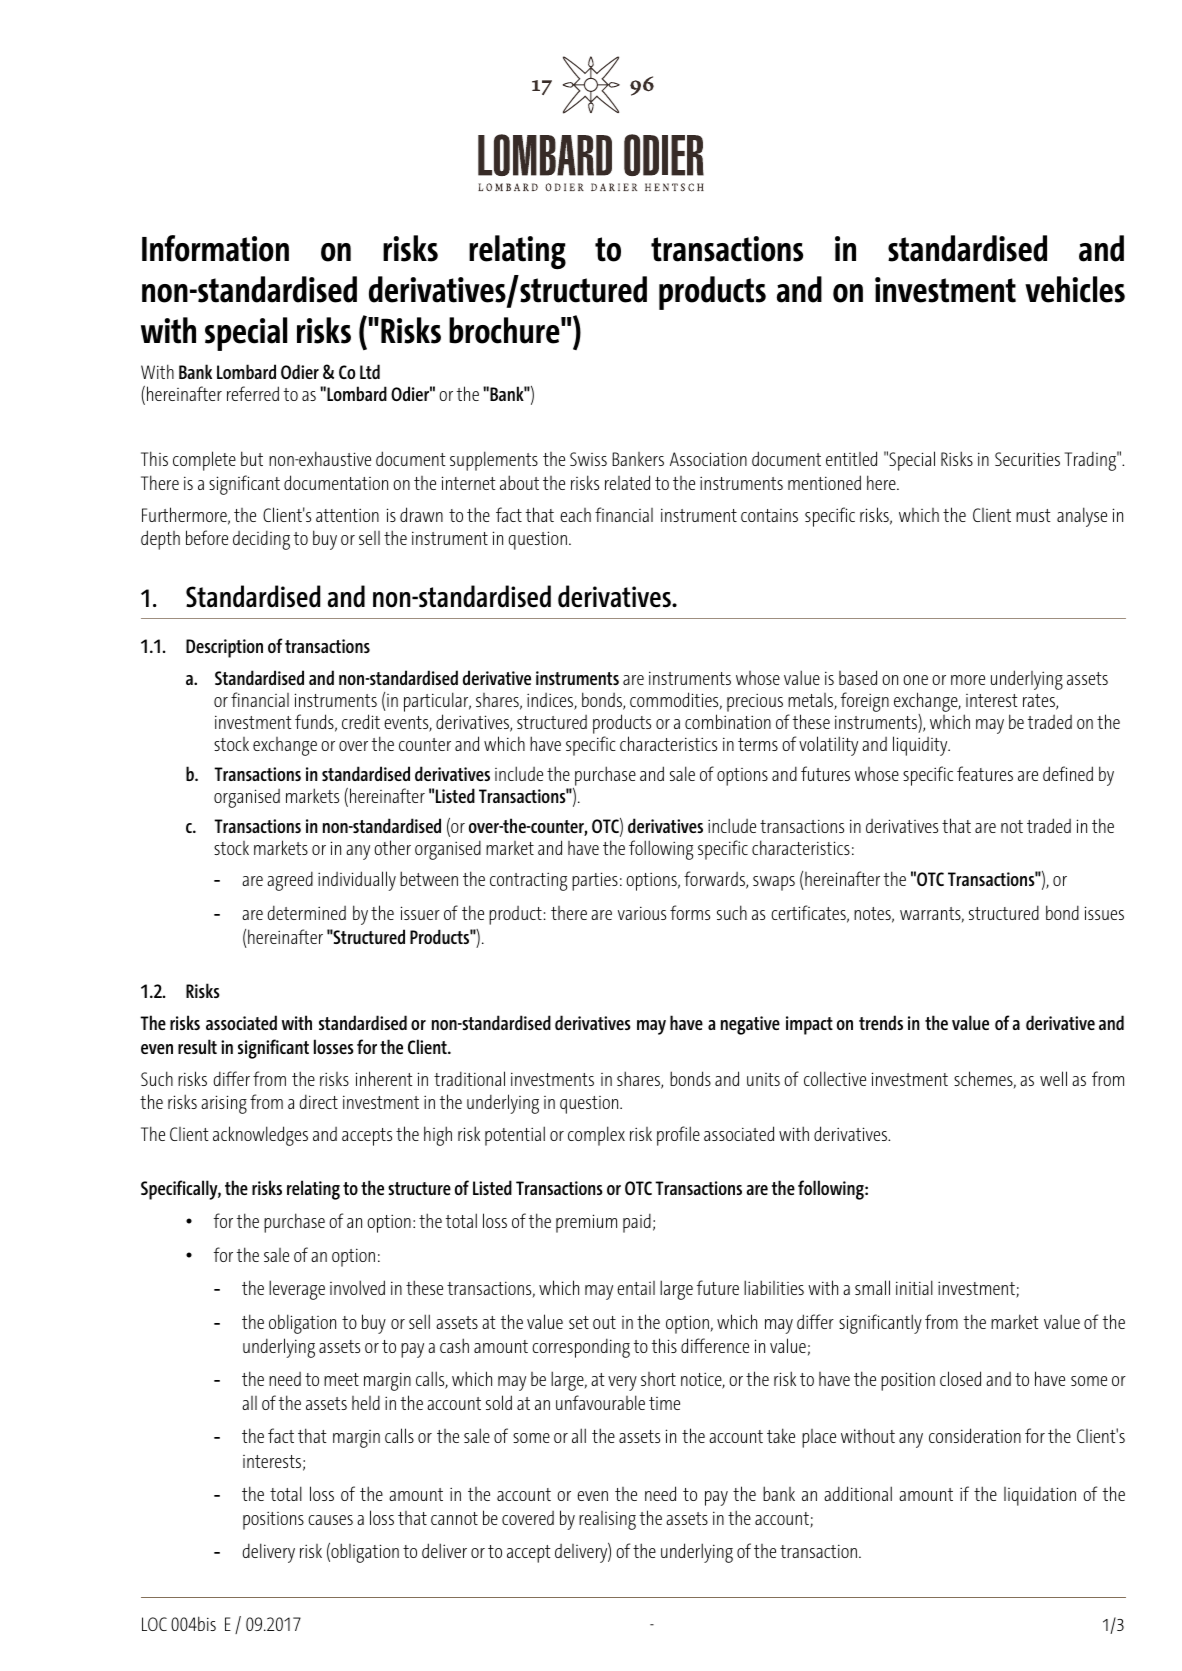 Image resolution: width=1182 pixels, height=1671 pixels. I want to click on vehicles, so click(1075, 289).
